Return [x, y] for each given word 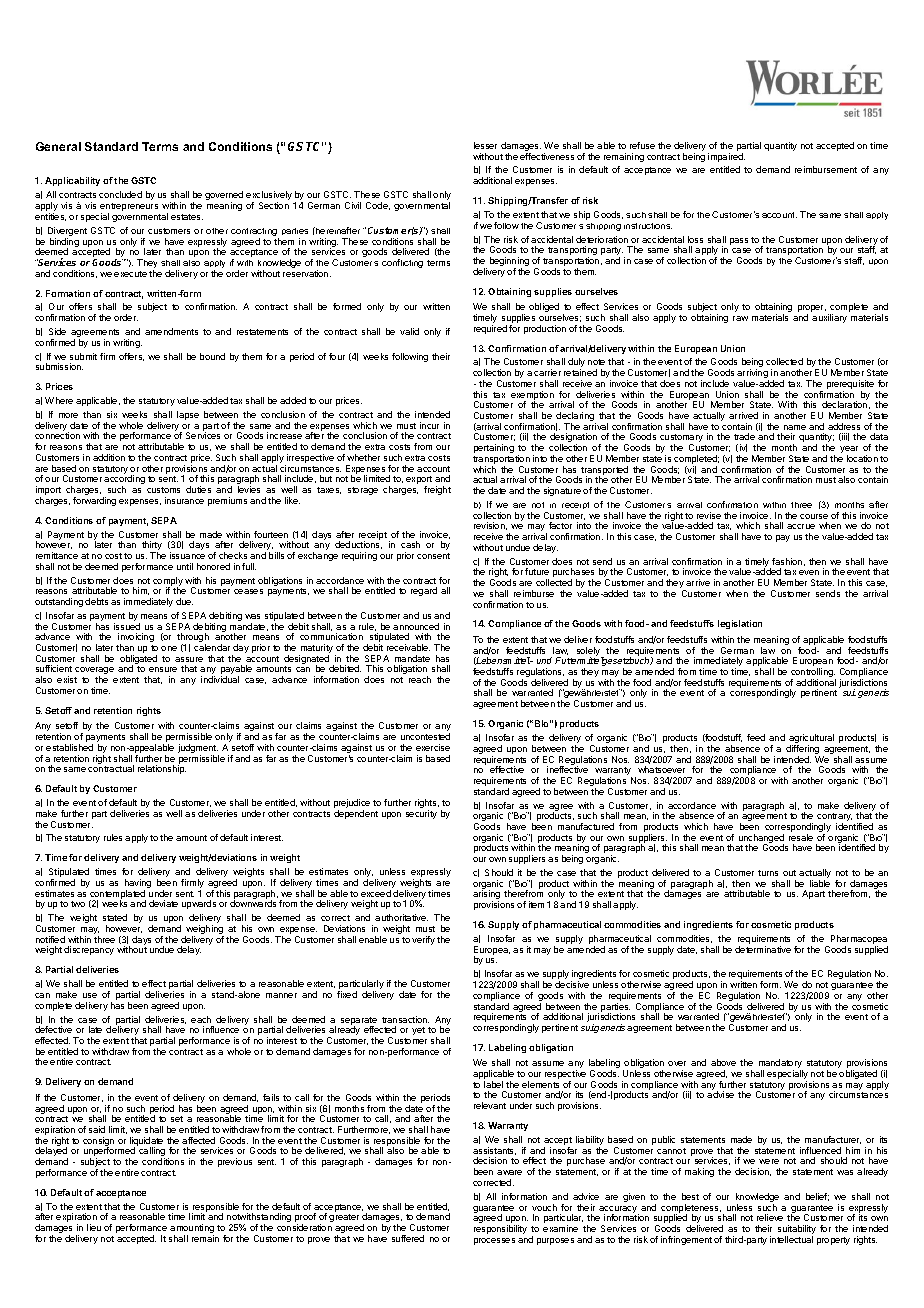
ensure [163, 669]
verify [423, 940]
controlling [813, 674]
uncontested [425, 736]
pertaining [494, 448]
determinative [763, 949]
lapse [188, 415]
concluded [120, 194]
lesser [485, 145]
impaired [726, 157]
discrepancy [89, 950]
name [795, 427]
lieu [94, 1227]
